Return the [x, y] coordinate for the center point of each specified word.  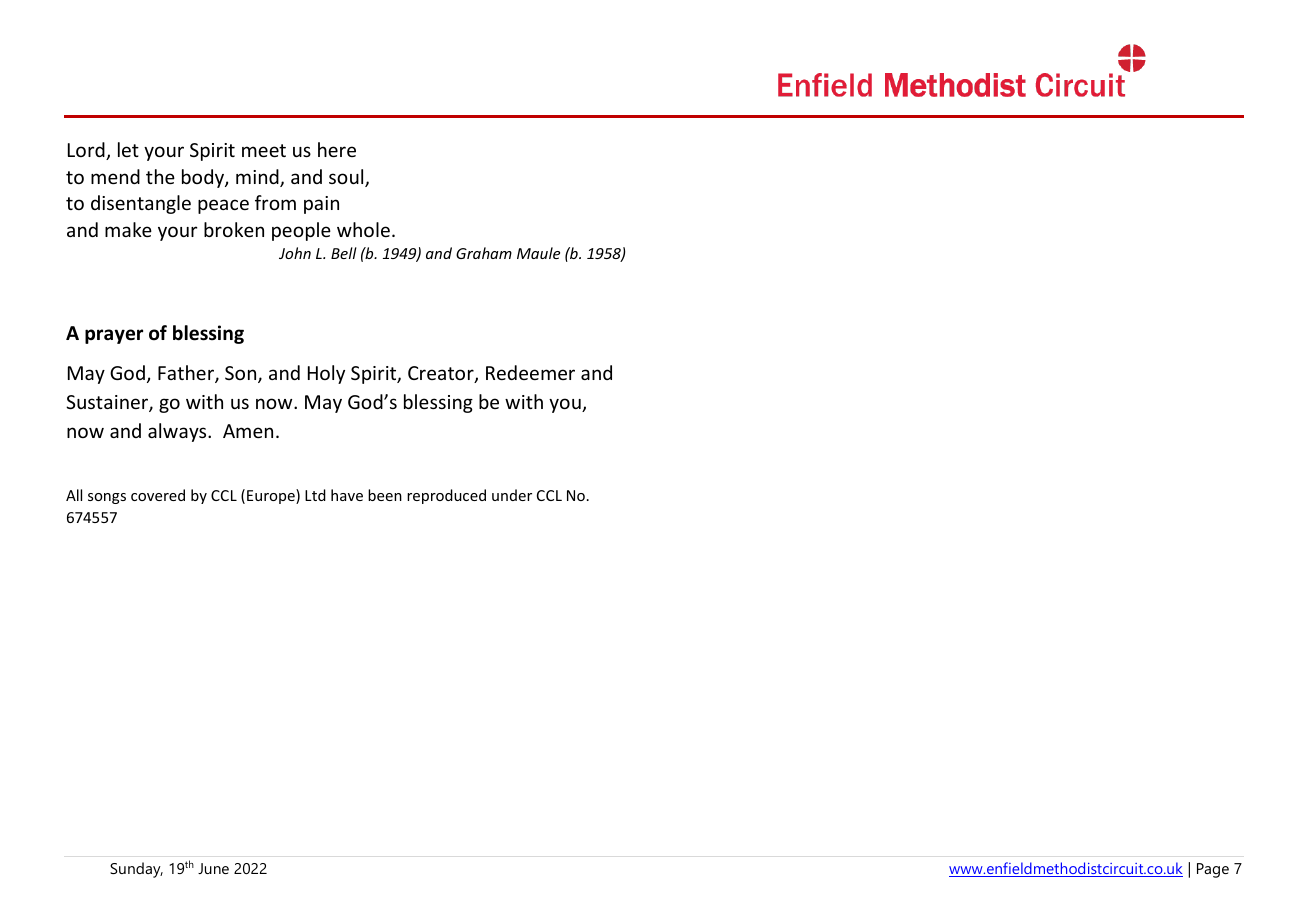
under [512, 495]
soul [347, 178]
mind [258, 178]
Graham [484, 253]
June [213, 868]
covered [158, 495]
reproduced [446, 496]
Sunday [136, 870]
